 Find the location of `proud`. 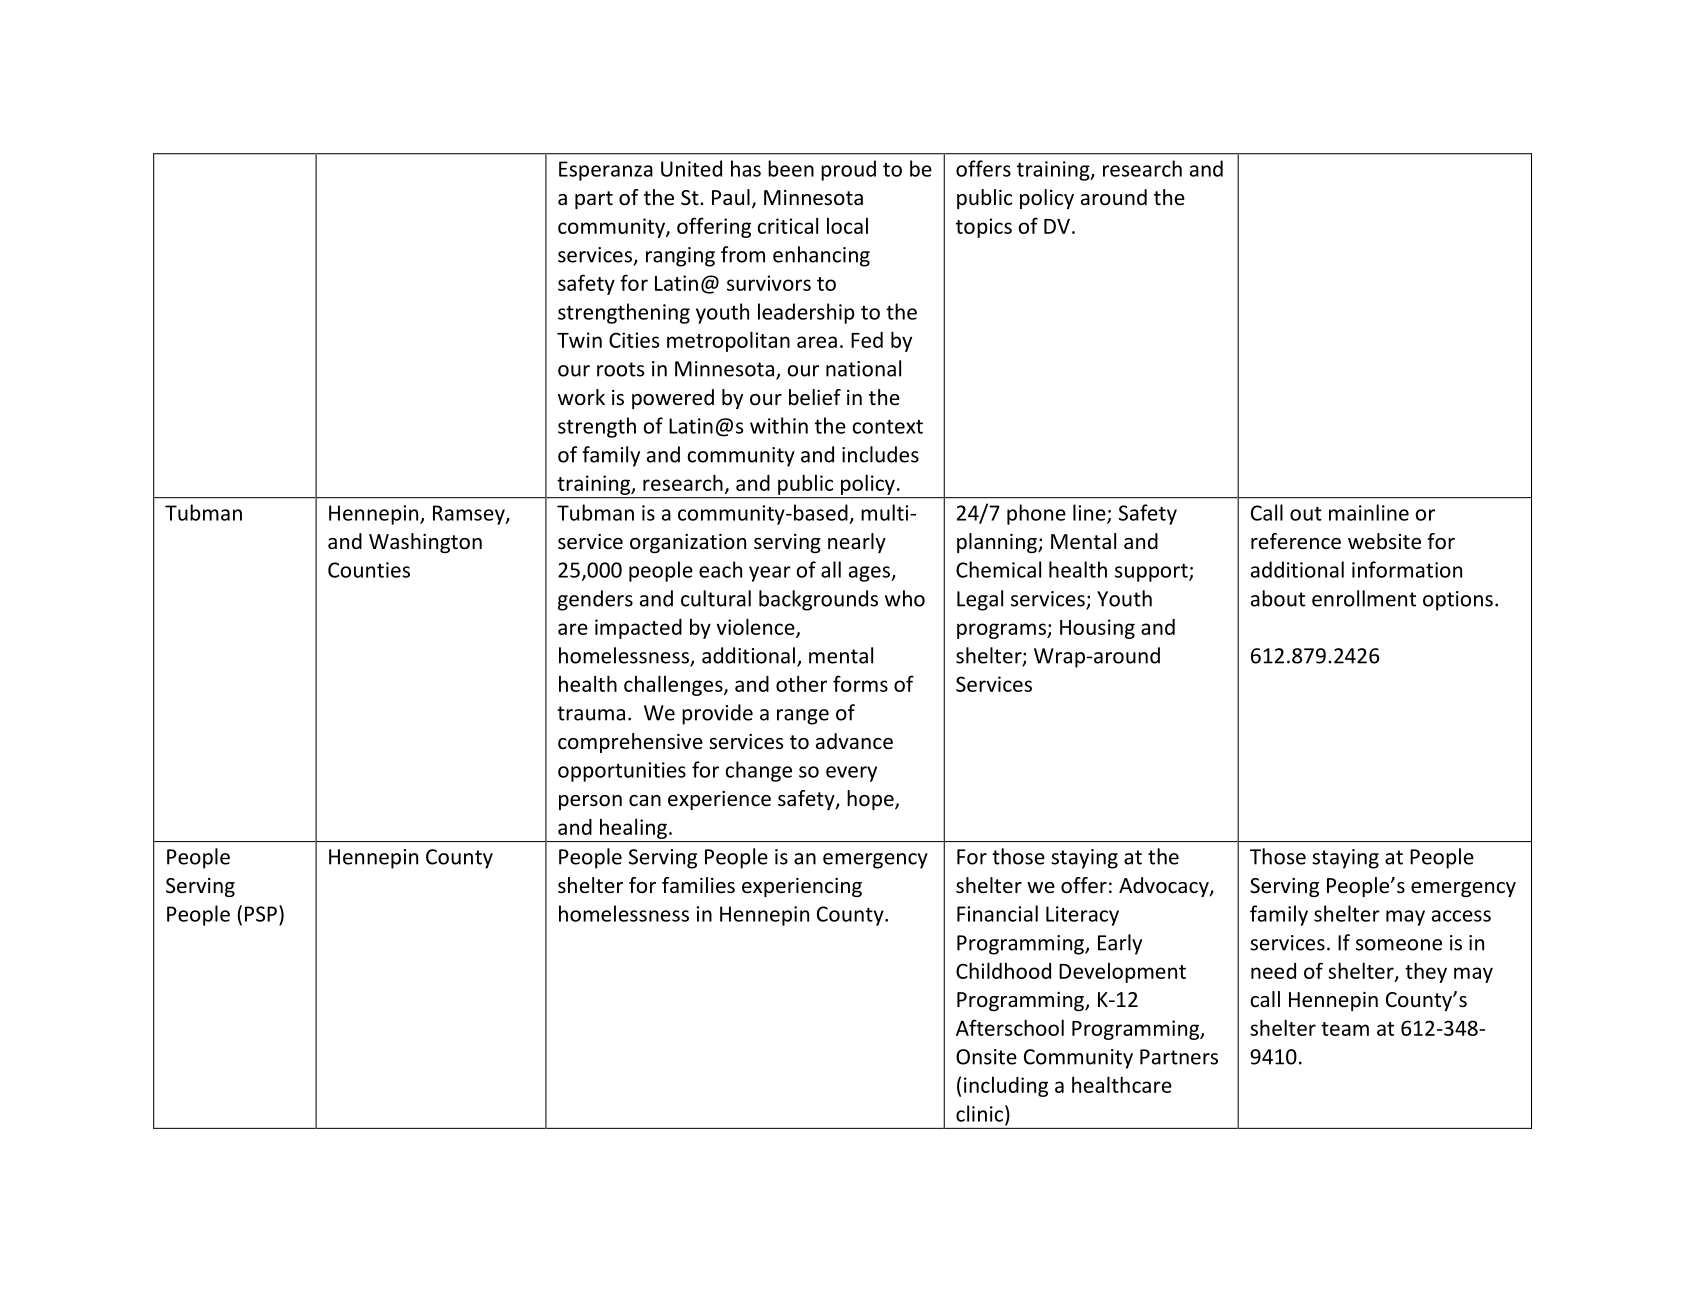

proud is located at coordinates (848, 170).
